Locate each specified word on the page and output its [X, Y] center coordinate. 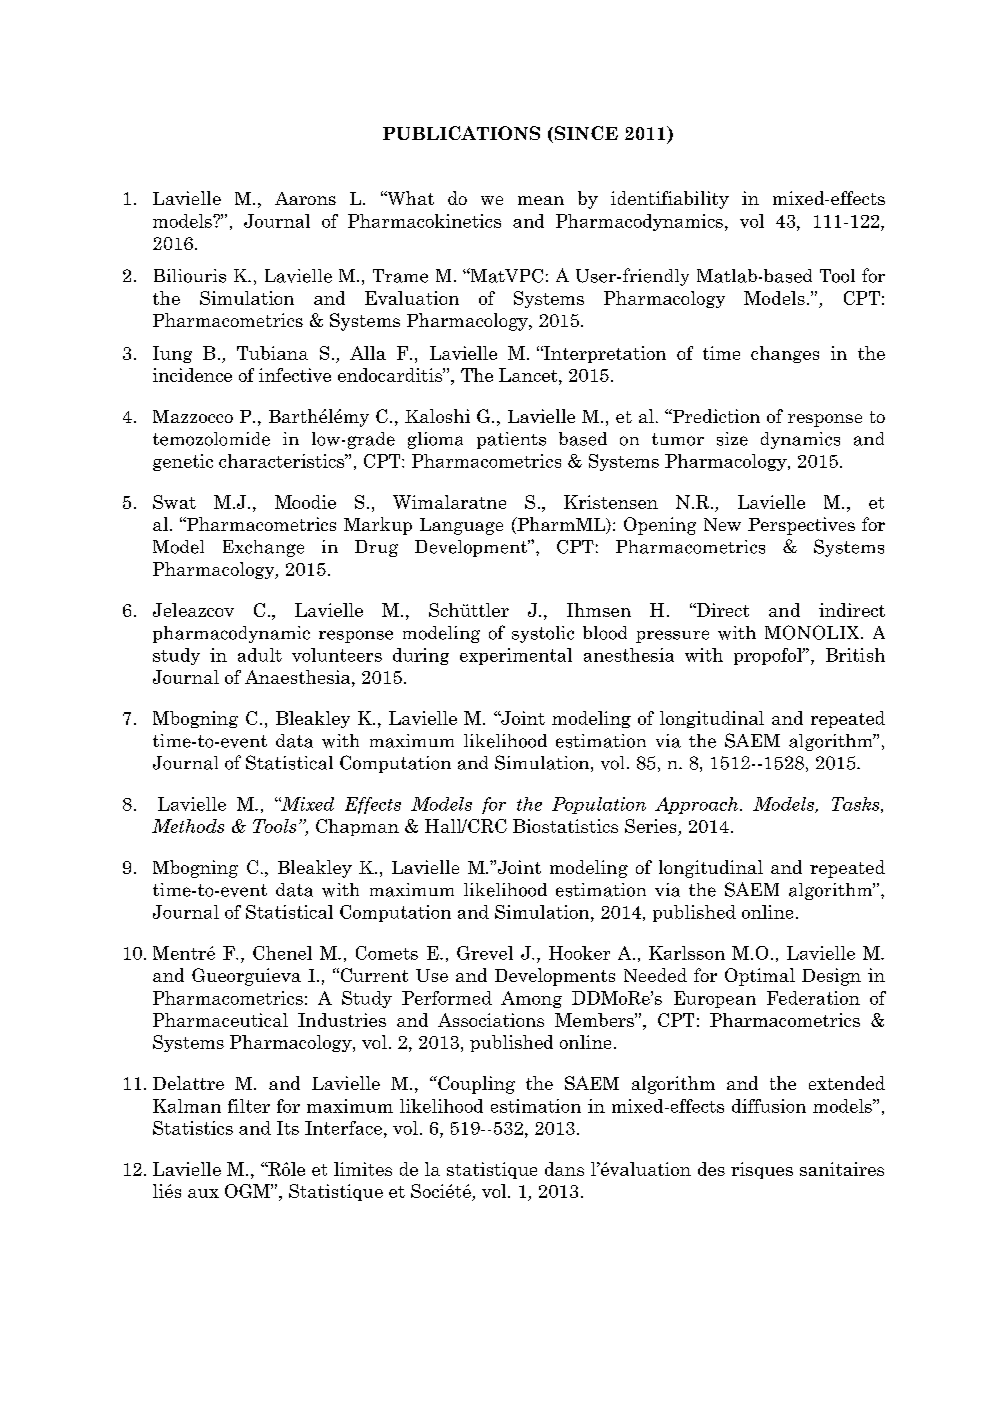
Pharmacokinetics [424, 221]
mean [541, 200]
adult [260, 655]
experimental [516, 656]
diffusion [769, 1106]
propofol [769, 656]
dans [564, 1169]
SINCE [585, 134]
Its [288, 1128]
